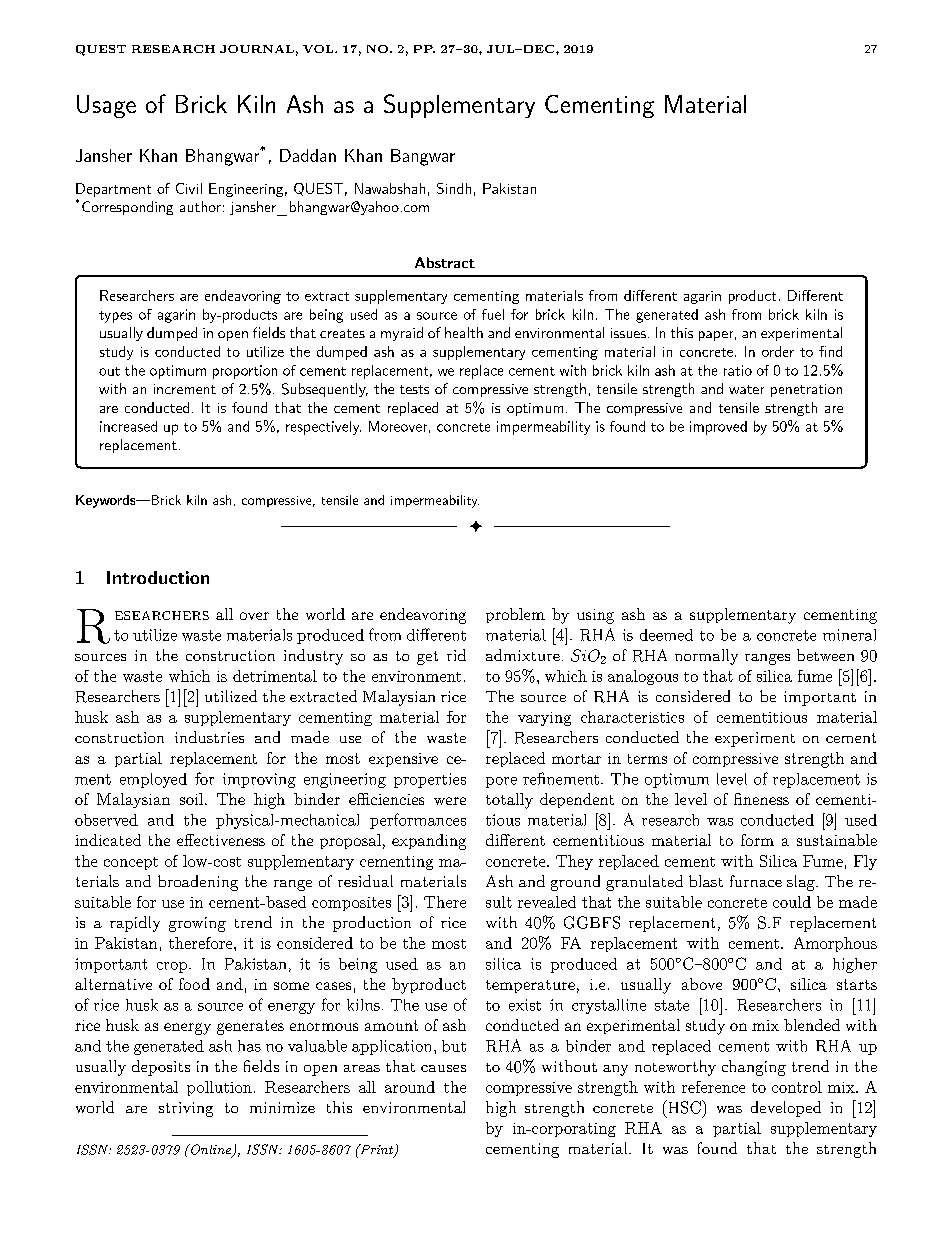 This screenshot has height=1233, width=952. I want to click on JOURNAL, so click(257, 49).
